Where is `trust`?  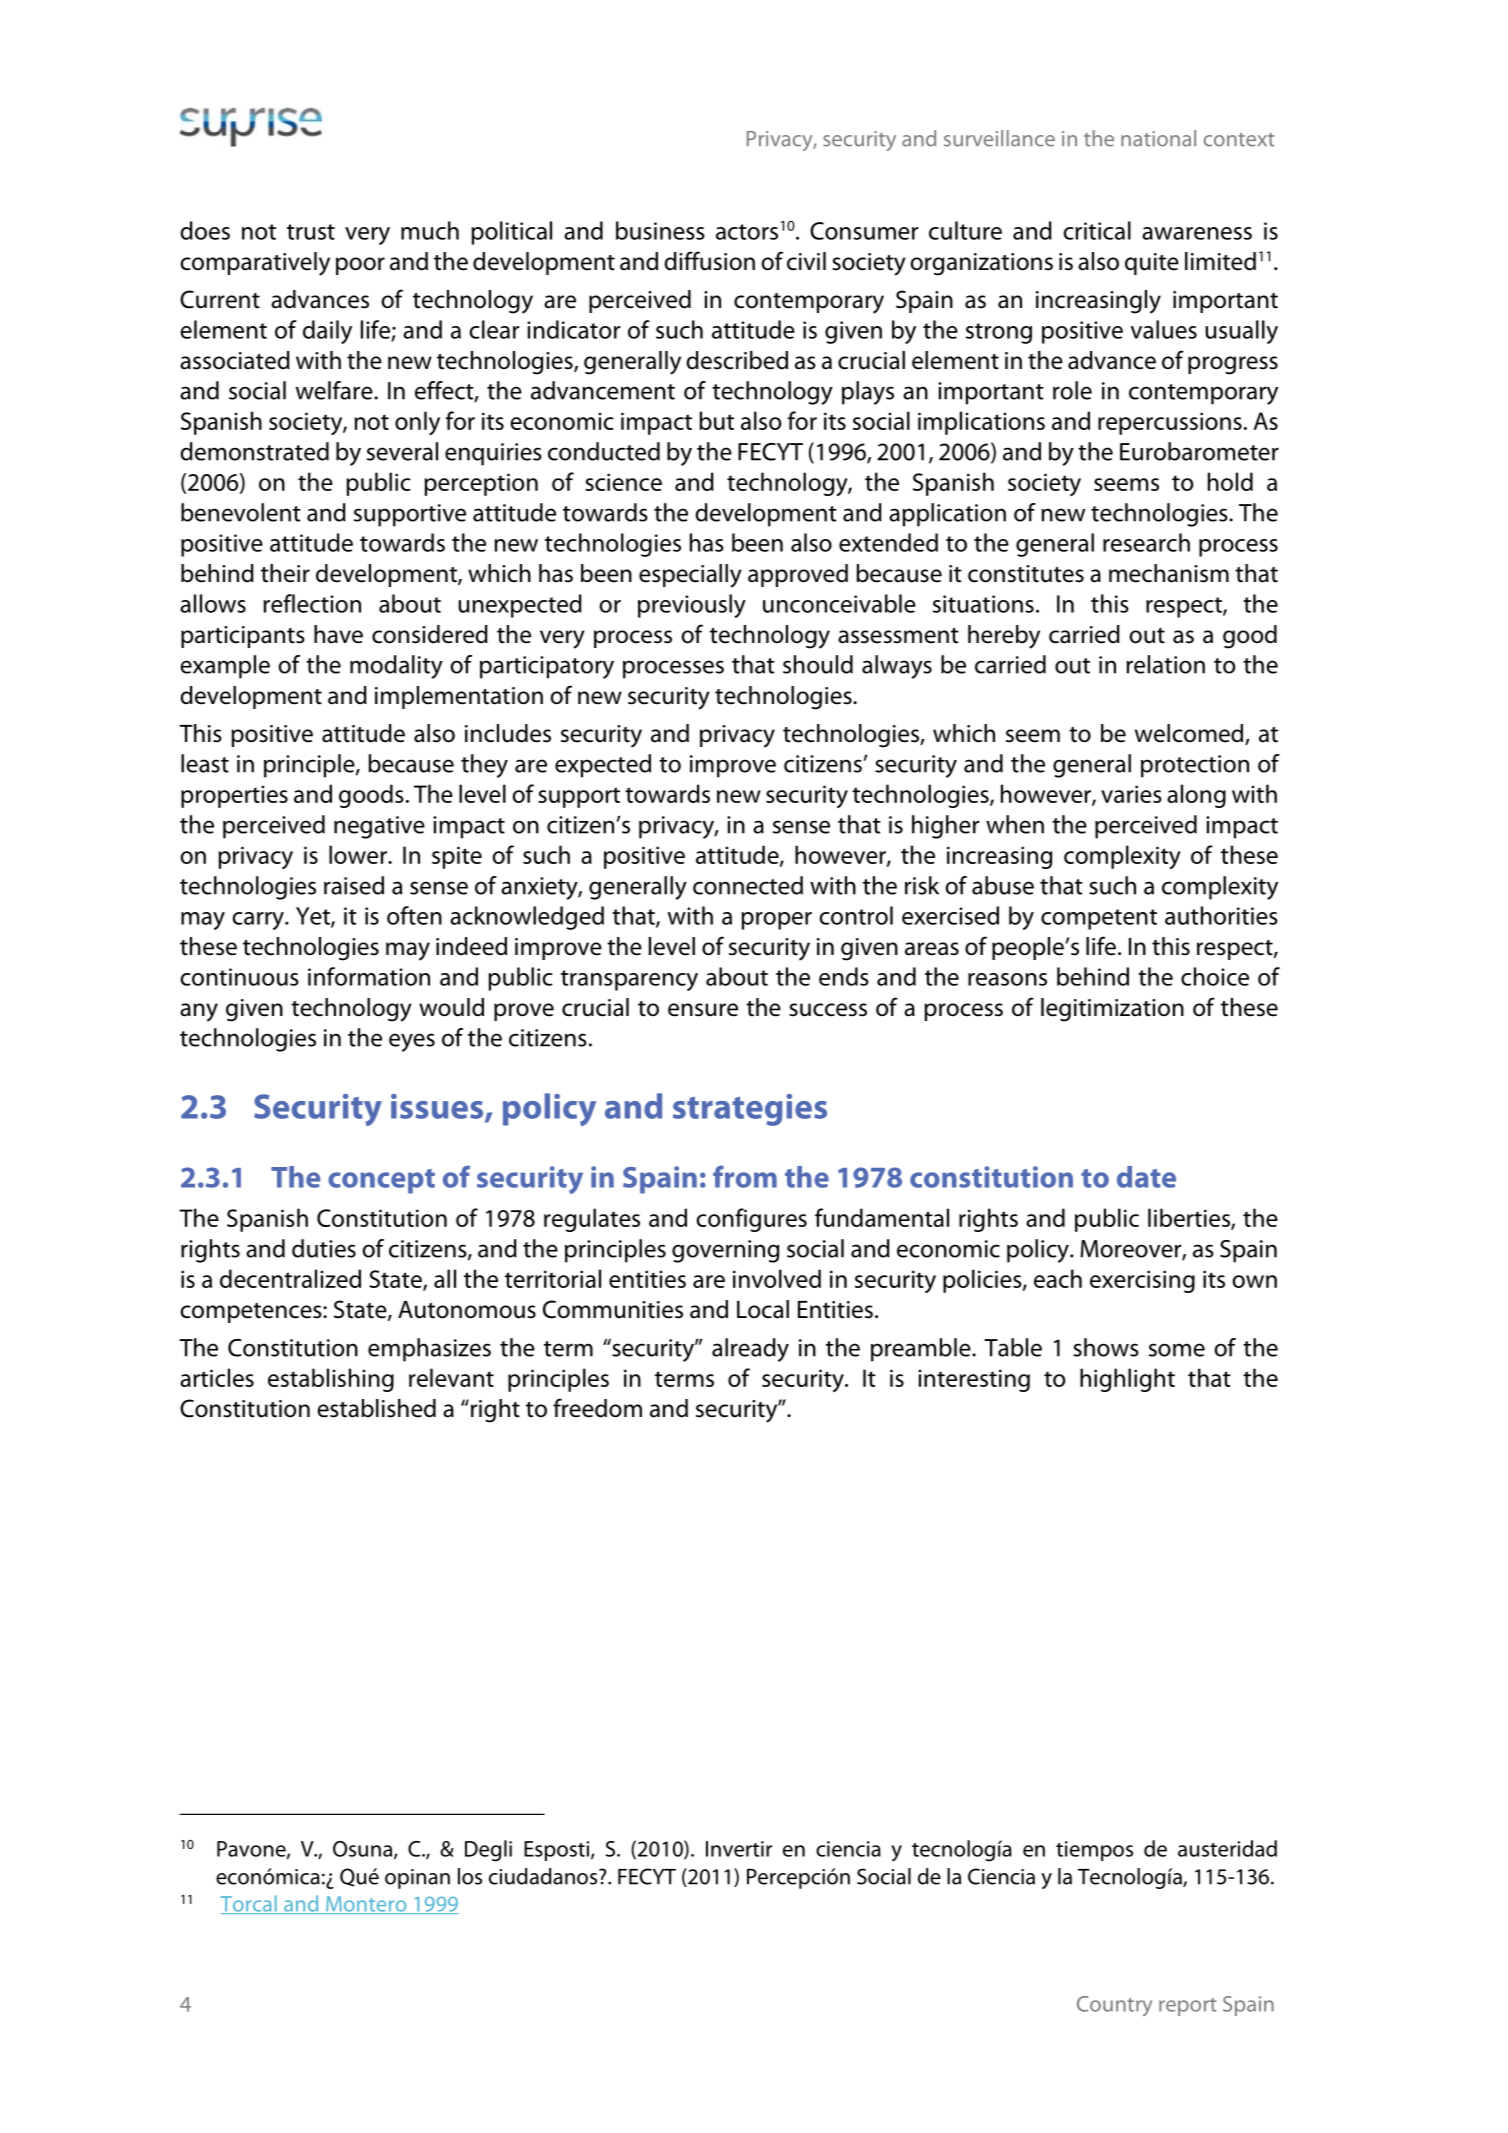 trust is located at coordinates (311, 232).
